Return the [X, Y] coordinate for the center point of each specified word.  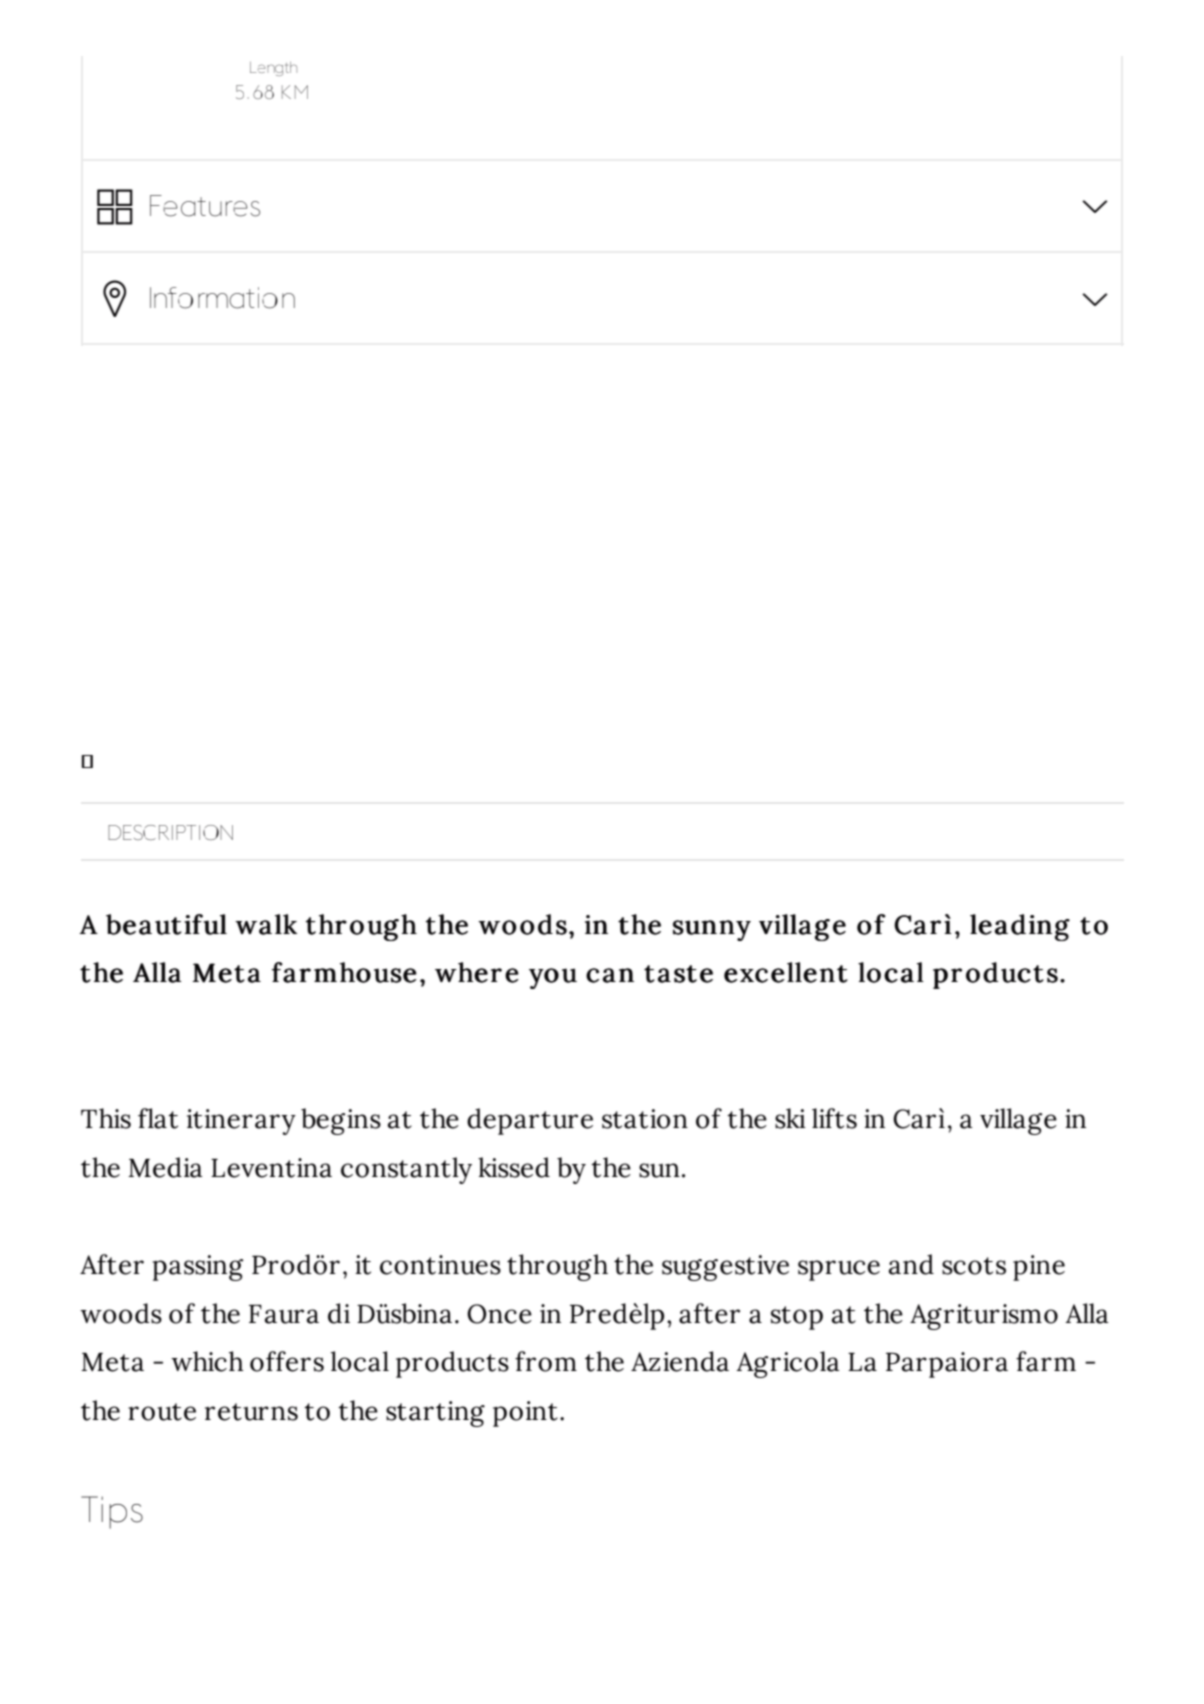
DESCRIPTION [170, 832]
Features [205, 206]
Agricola [788, 1364]
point [525, 1414]
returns [251, 1412]
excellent [786, 972]
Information [222, 298]
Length [273, 69]
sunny [712, 930]
